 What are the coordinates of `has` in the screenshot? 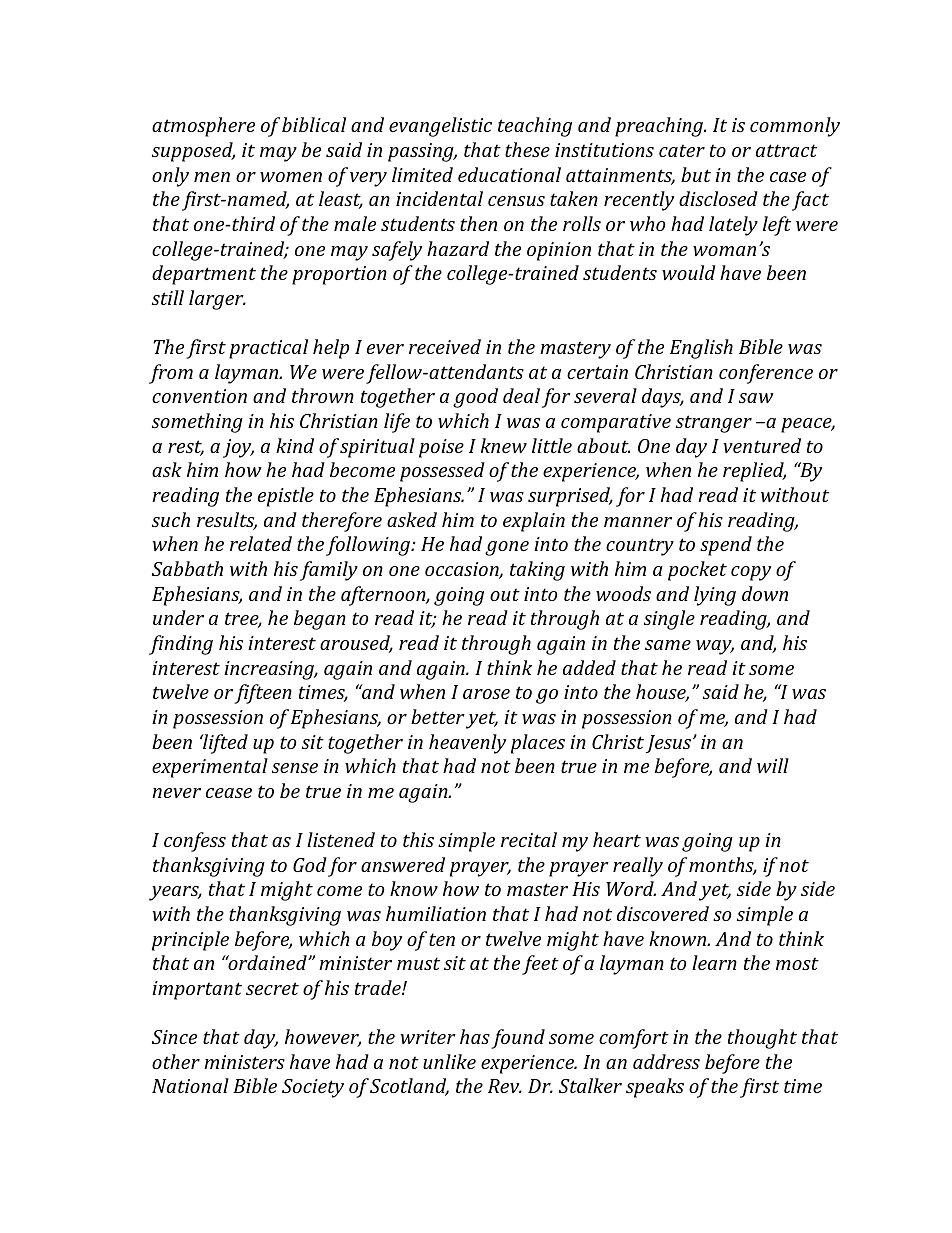 It's located at (475, 1036).
